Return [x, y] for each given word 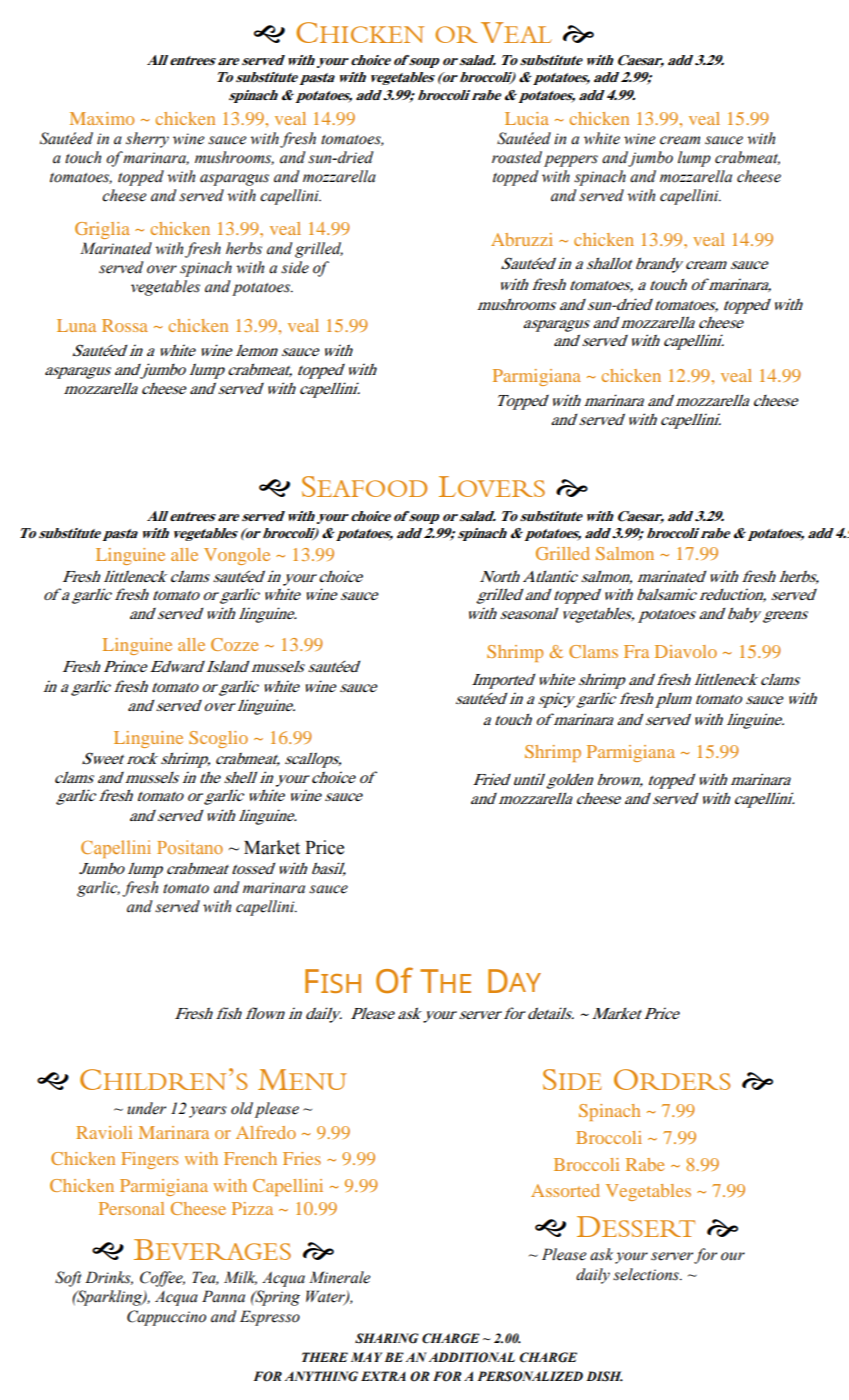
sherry [147, 140]
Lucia [527, 118]
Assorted [565, 1190]
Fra [636, 651]
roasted [517, 157]
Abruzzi [522, 239]
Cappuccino [166, 1318]
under [146, 1108]
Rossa [125, 325]
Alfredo [266, 1132]
